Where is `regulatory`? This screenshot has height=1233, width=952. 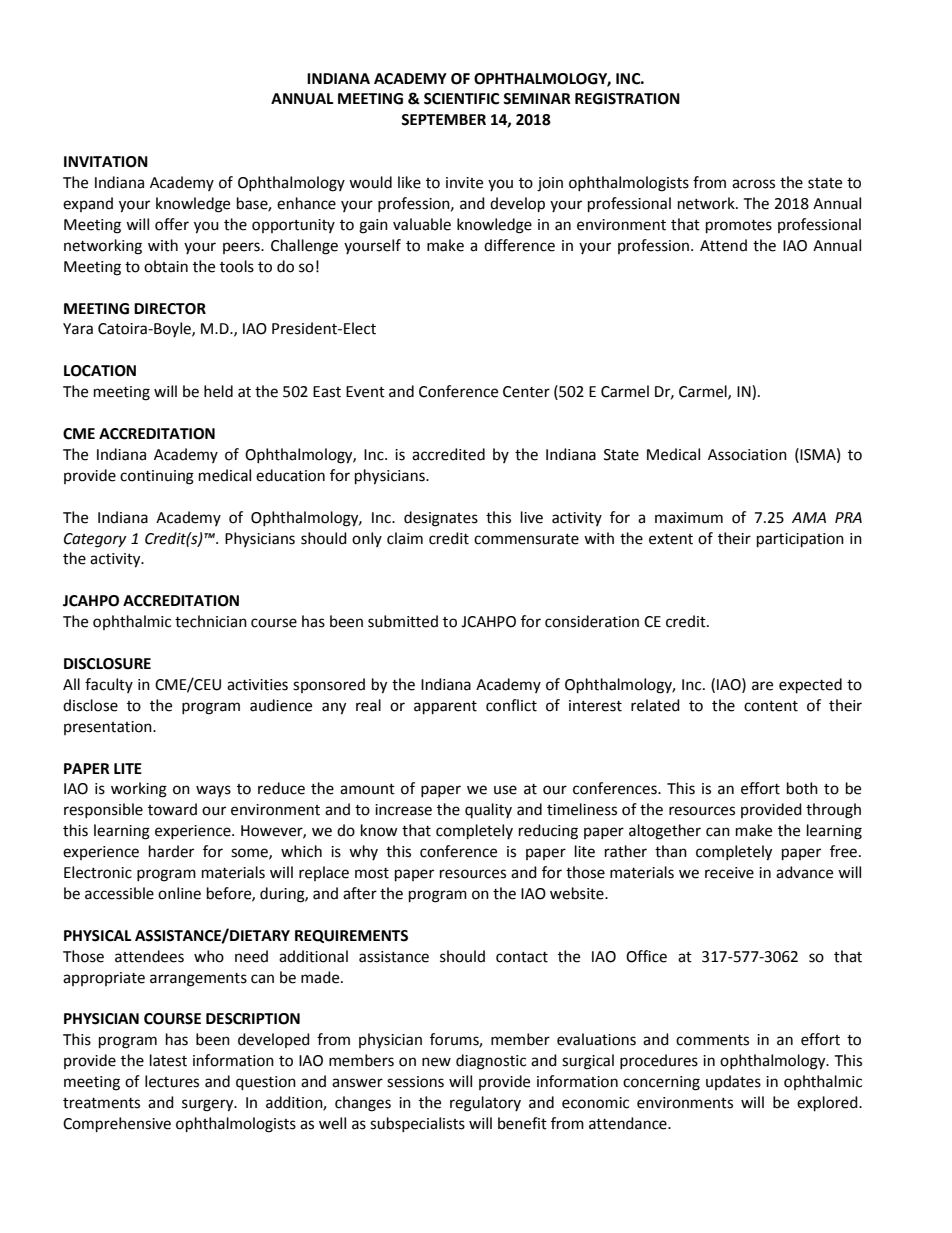
regulatory is located at coordinates (485, 1104).
